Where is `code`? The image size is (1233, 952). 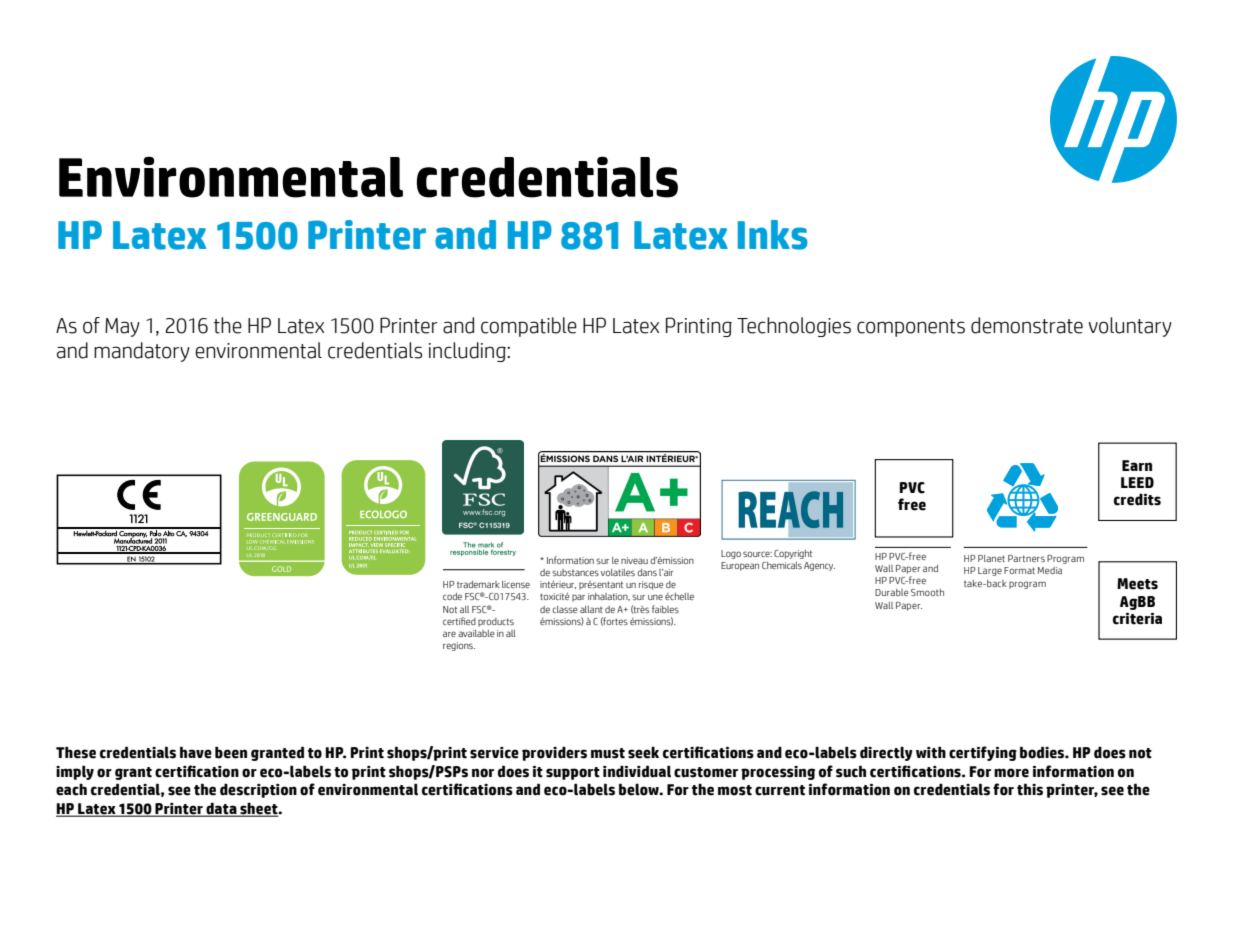 code is located at coordinates (452, 596).
